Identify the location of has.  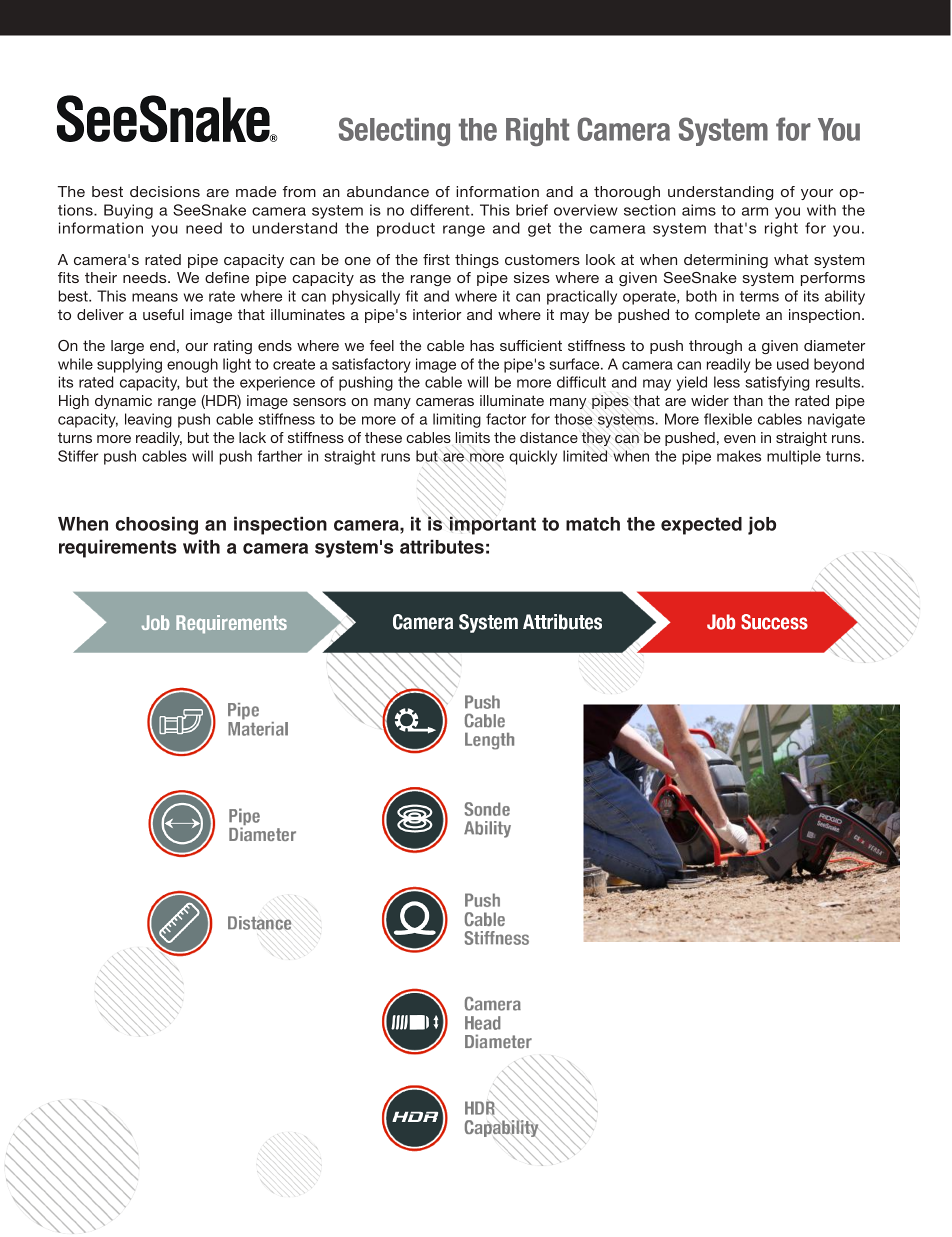
(482, 345).
